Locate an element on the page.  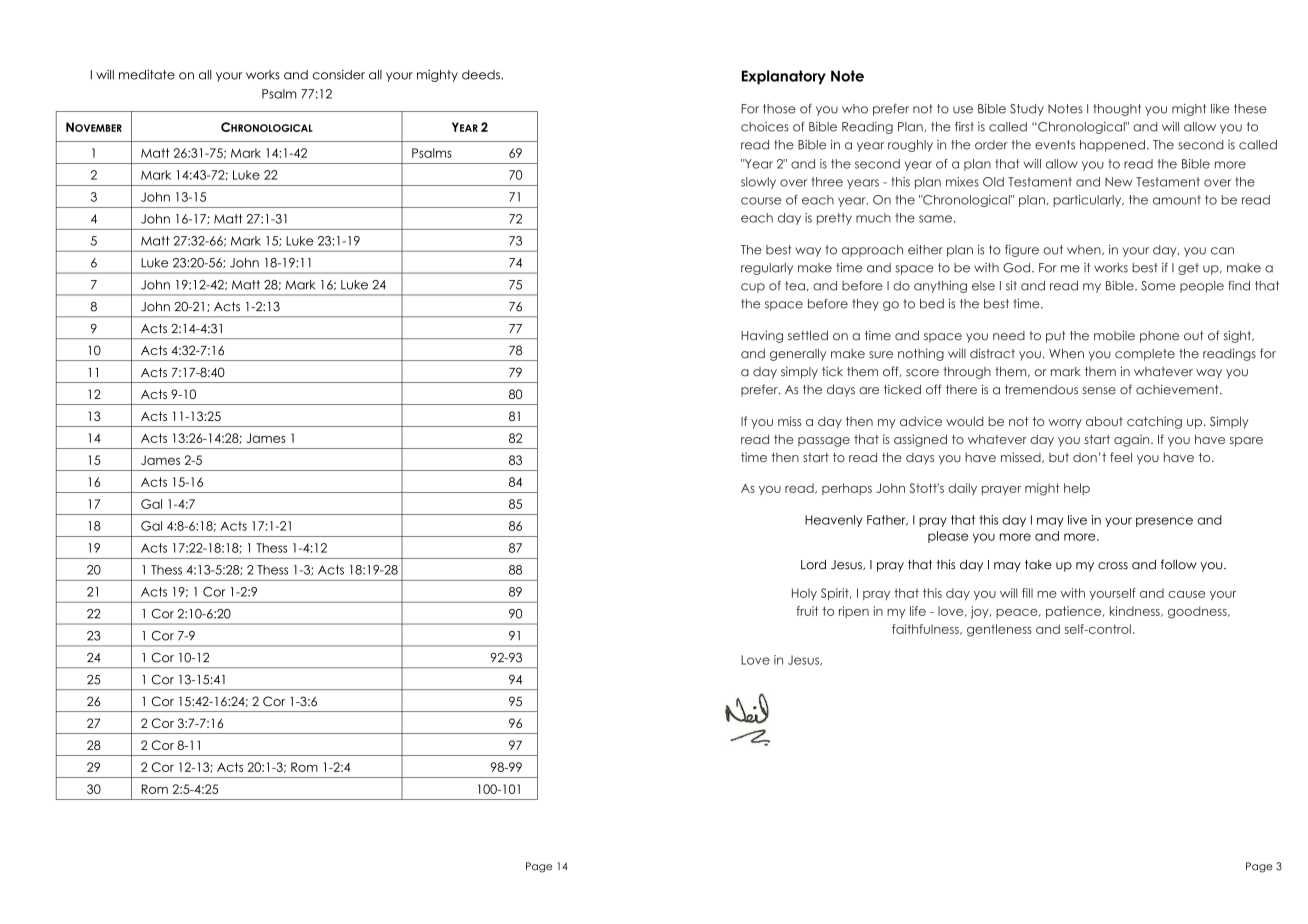
again is located at coordinates (1133, 440).
